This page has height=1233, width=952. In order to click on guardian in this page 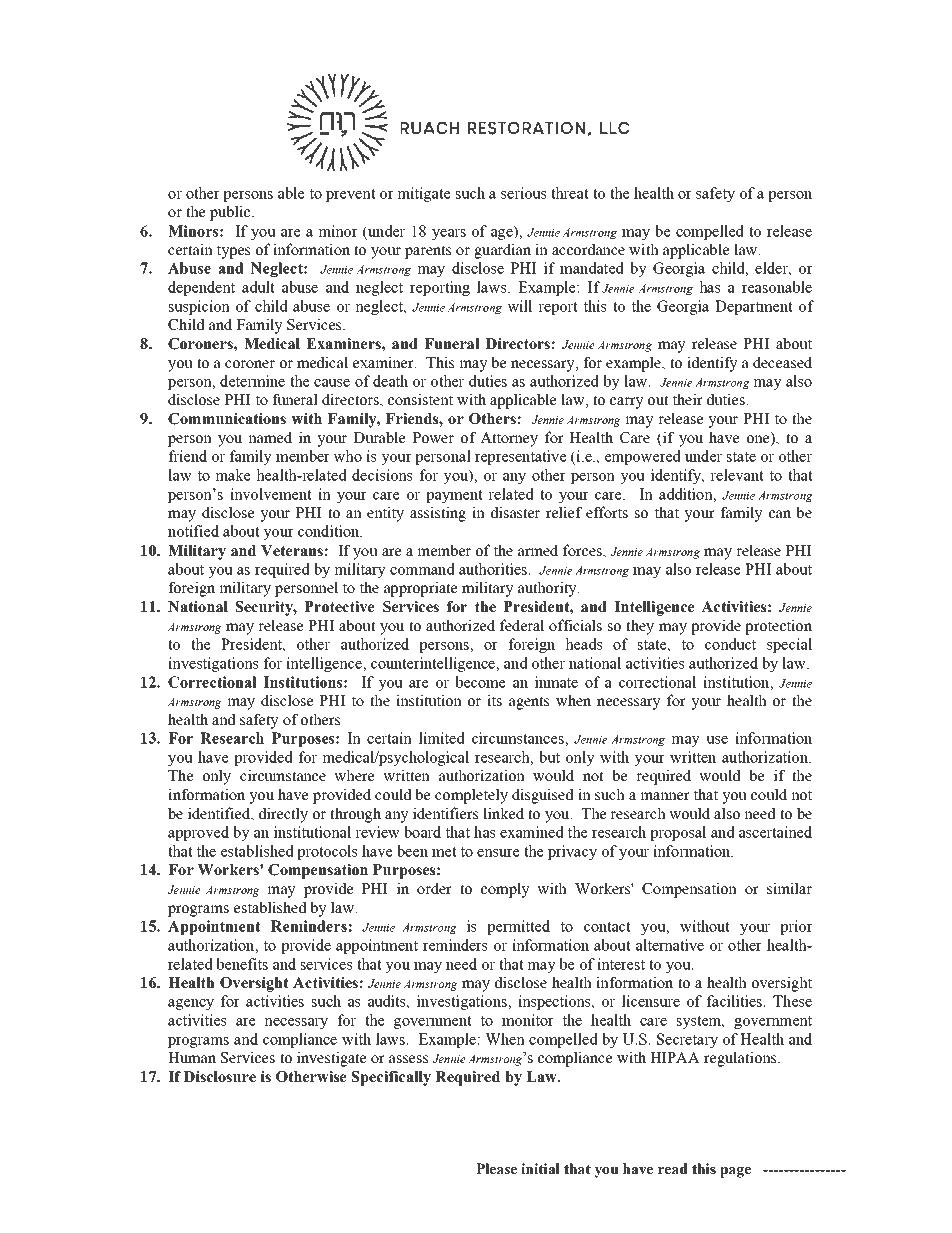, I will do `click(502, 251)`.
